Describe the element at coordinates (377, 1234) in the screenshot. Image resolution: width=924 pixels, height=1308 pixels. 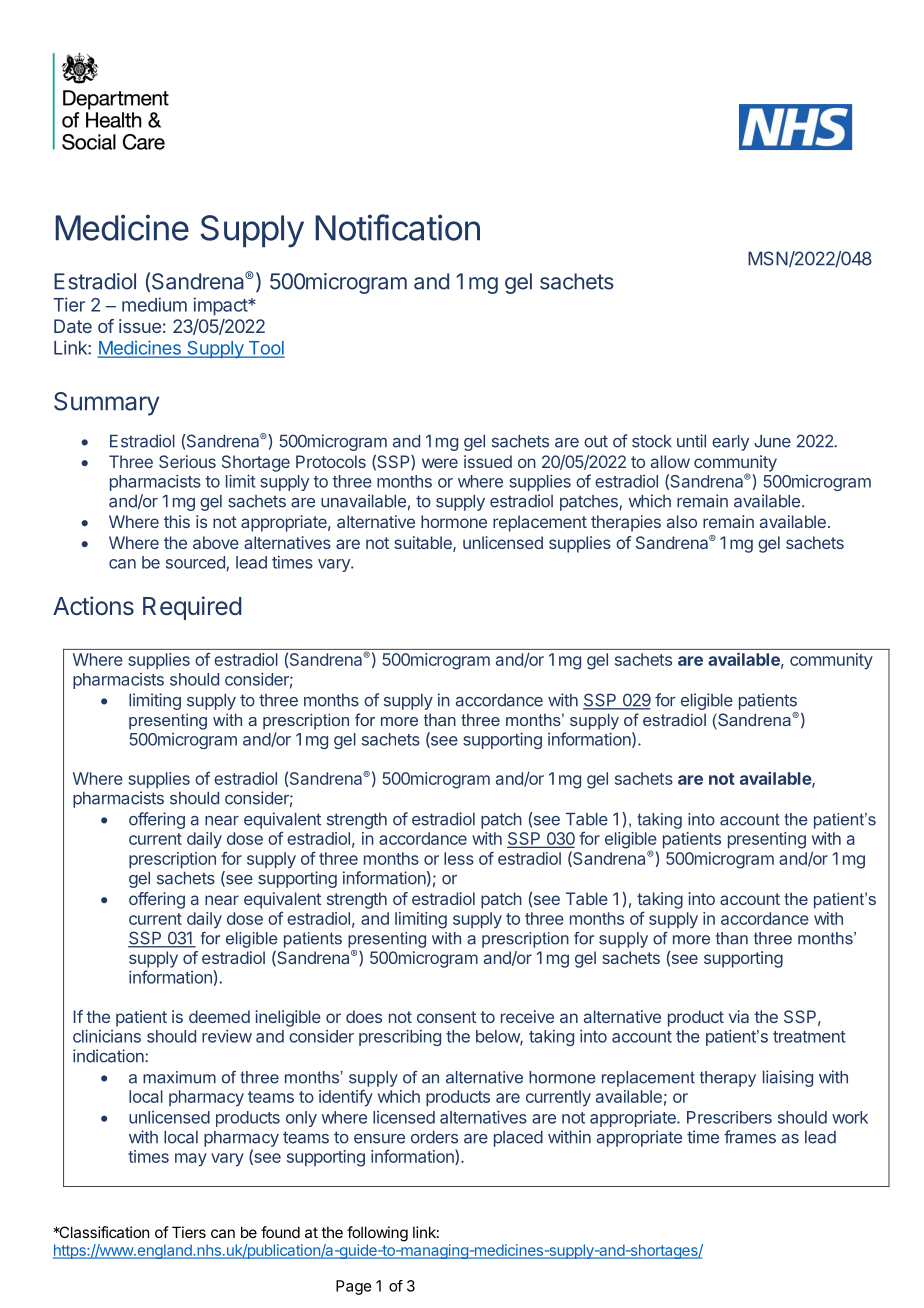
I see `following` at that location.
